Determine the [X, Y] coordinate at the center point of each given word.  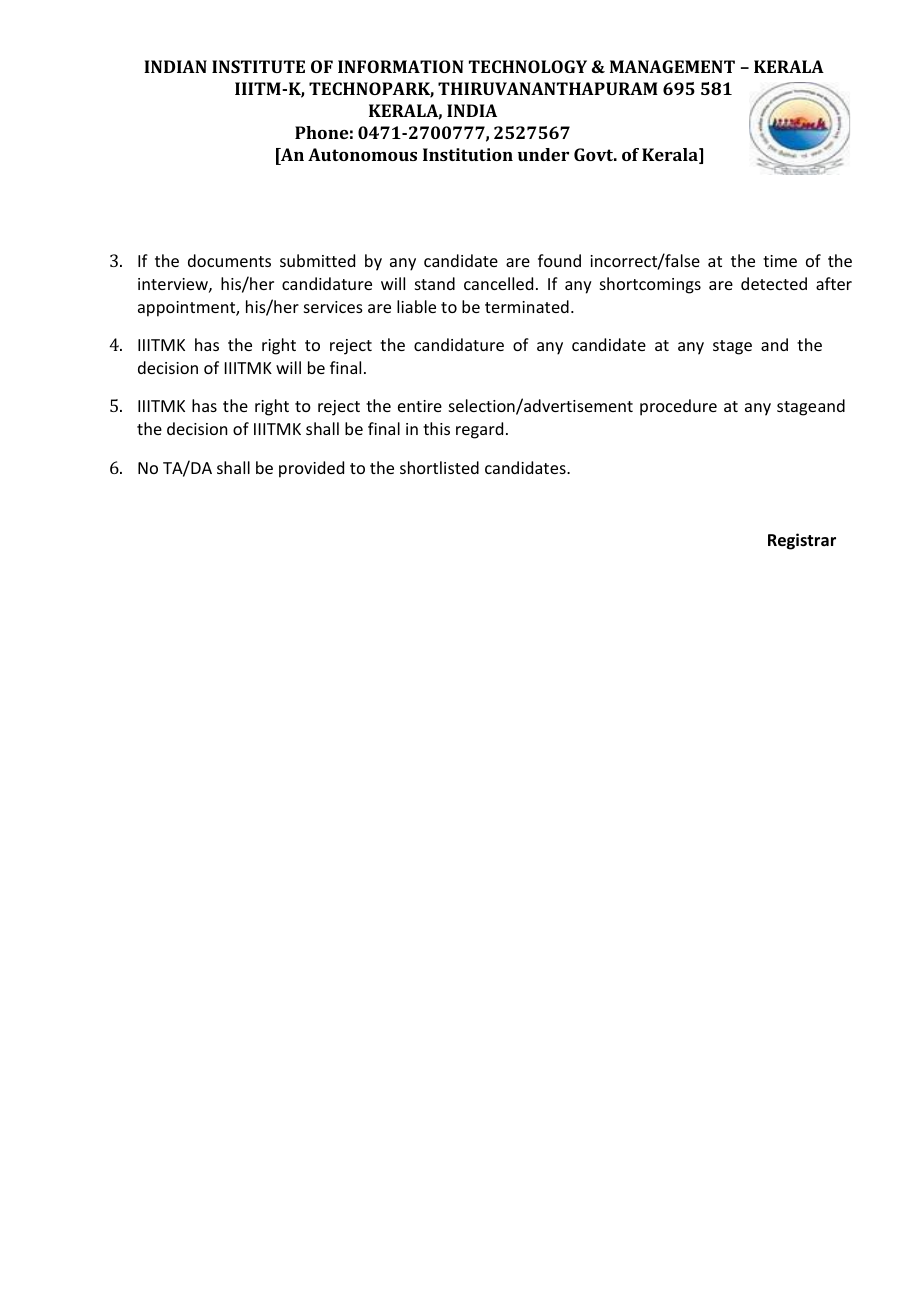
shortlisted [439, 467]
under [543, 154]
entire [420, 406]
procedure [678, 407]
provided [311, 469]
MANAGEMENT [672, 66]
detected [774, 283]
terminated [527, 306]
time [780, 261]
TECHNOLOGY [528, 66]
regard [479, 430]
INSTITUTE [258, 66]
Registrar [802, 541]
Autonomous [362, 154]
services [333, 307]
